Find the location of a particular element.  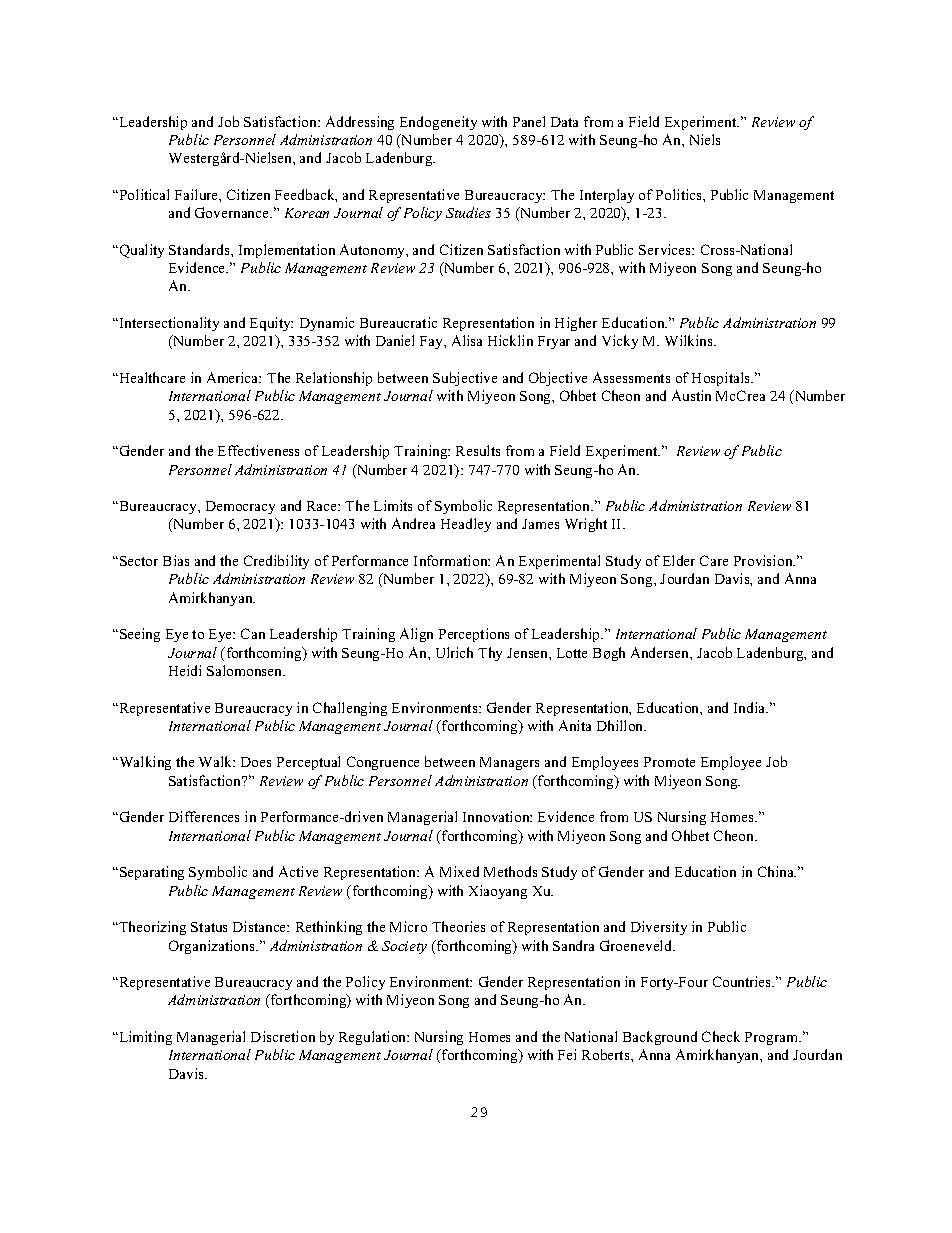

Elder is located at coordinates (679, 560).
